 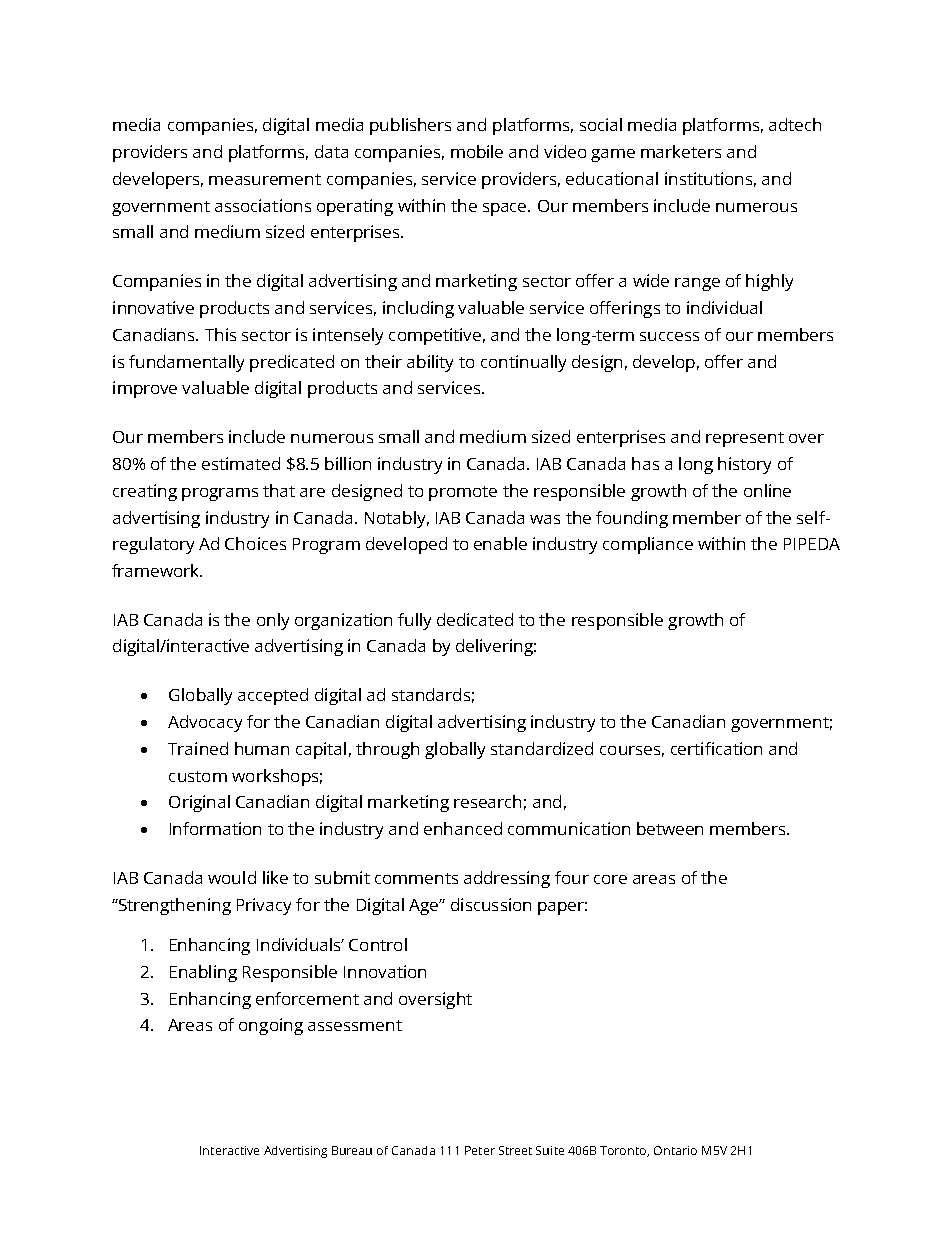 I want to click on compliance, so click(x=648, y=545).
